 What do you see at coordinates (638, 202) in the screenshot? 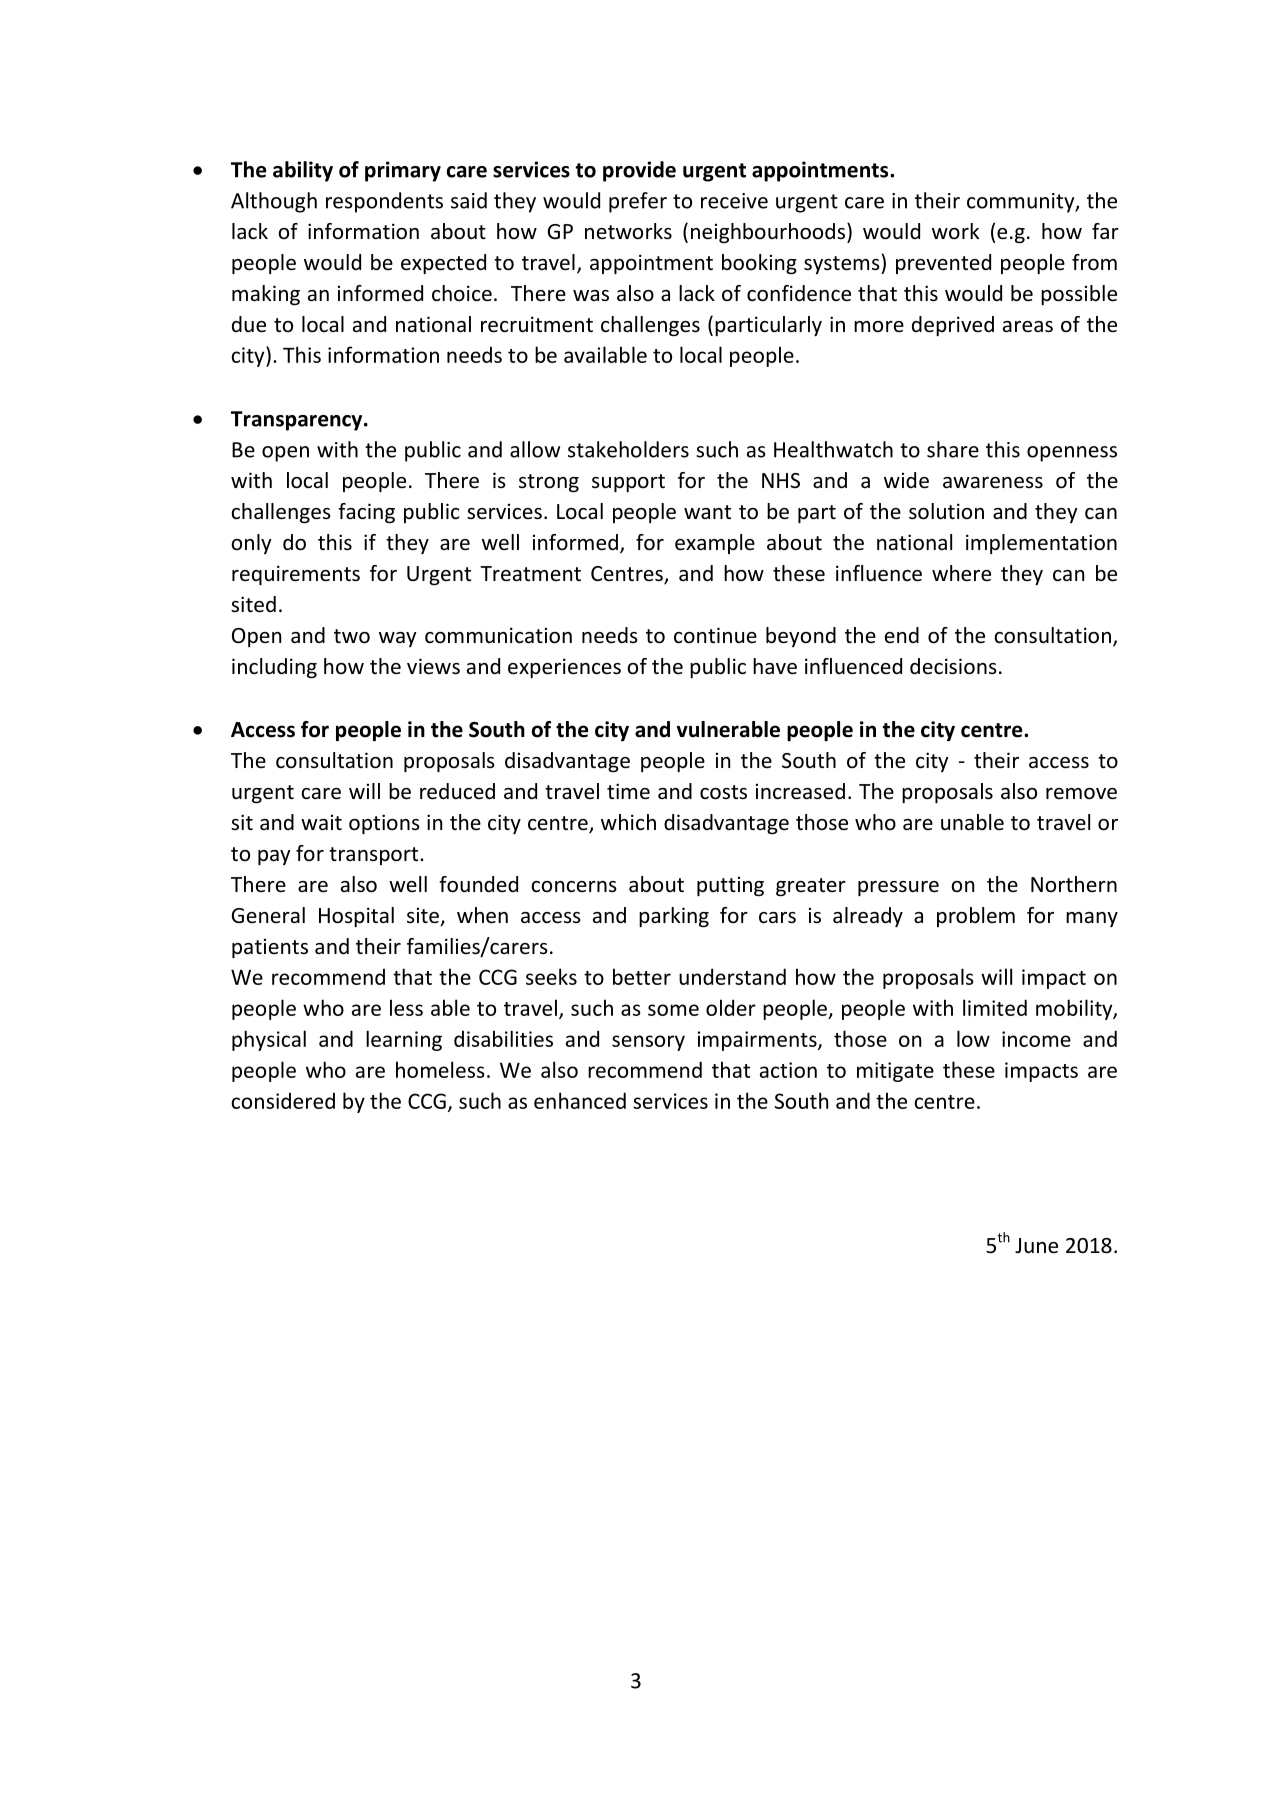
I see `prefer` at bounding box center [638, 202].
